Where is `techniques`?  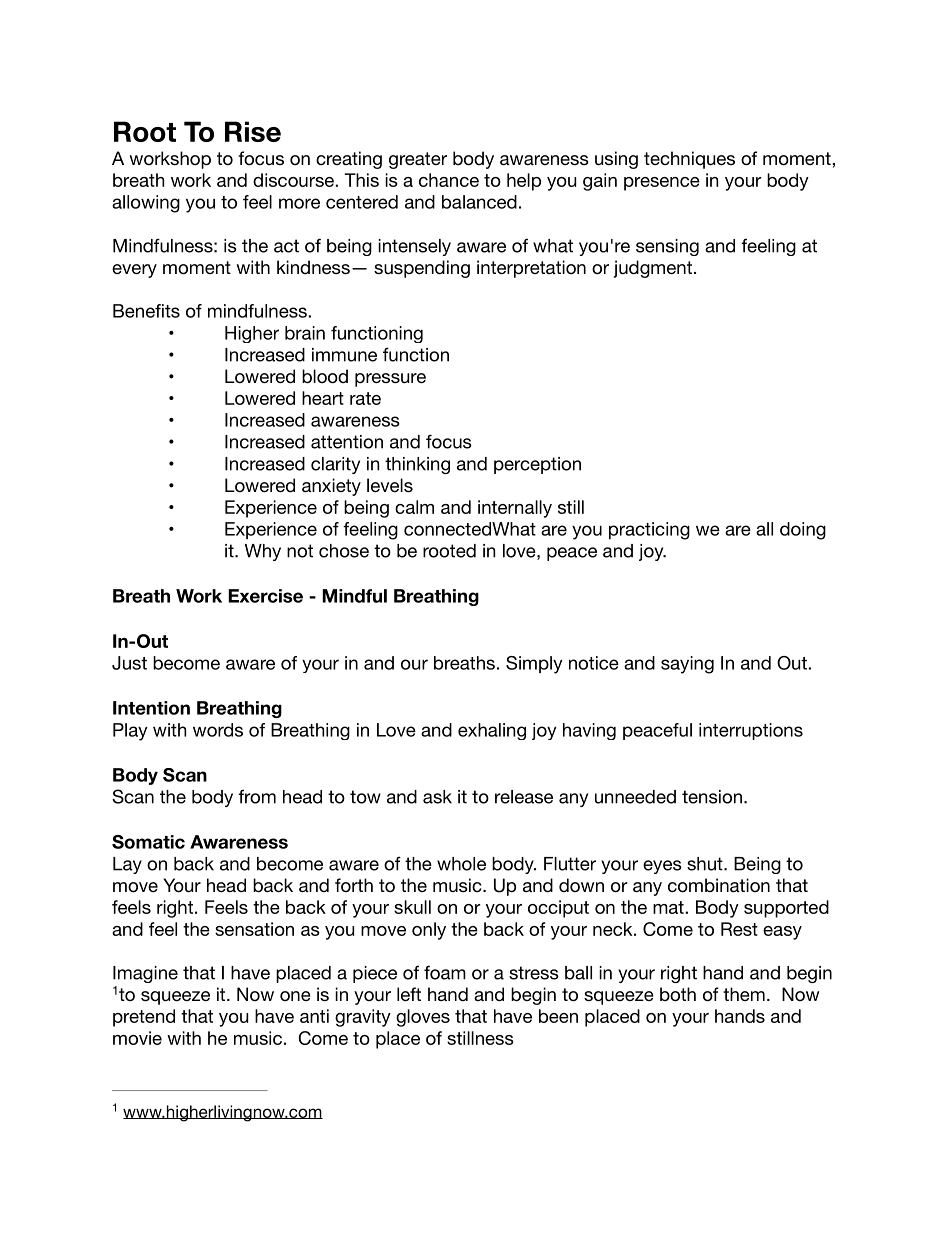
techniques is located at coordinates (689, 160).
